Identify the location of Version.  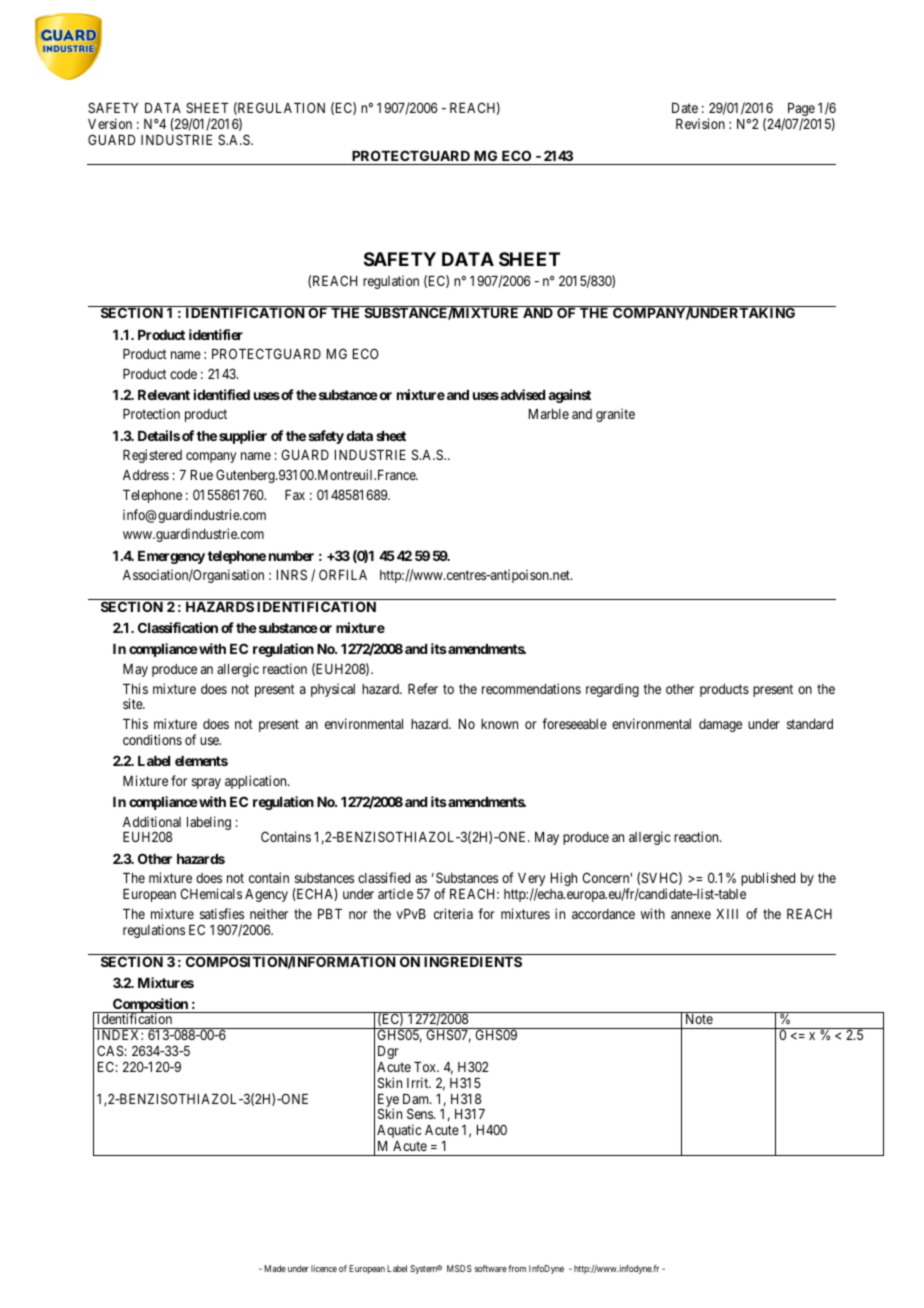
(110, 123).
